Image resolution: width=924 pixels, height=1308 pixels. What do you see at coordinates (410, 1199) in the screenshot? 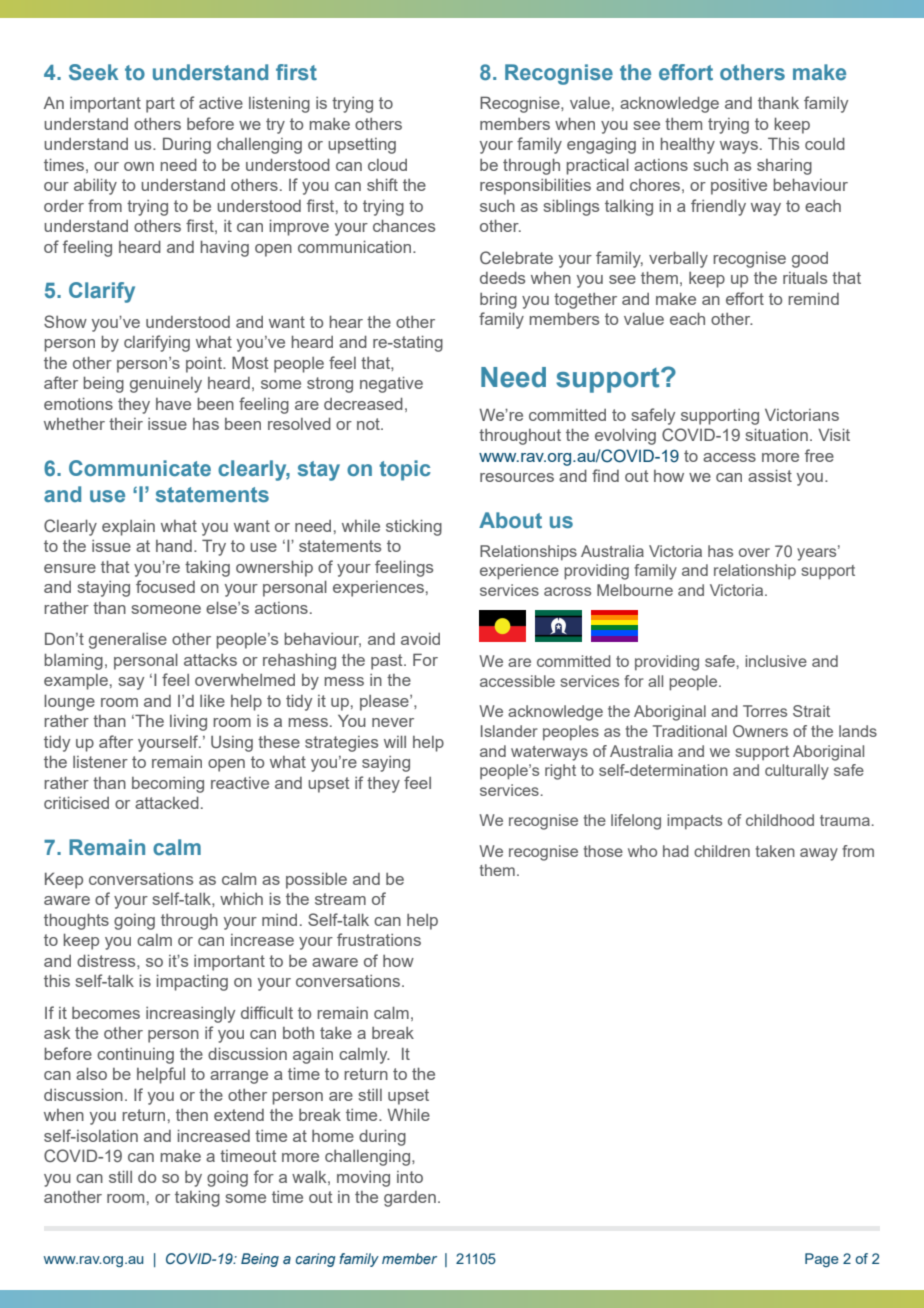
I see `garden` at bounding box center [410, 1199].
